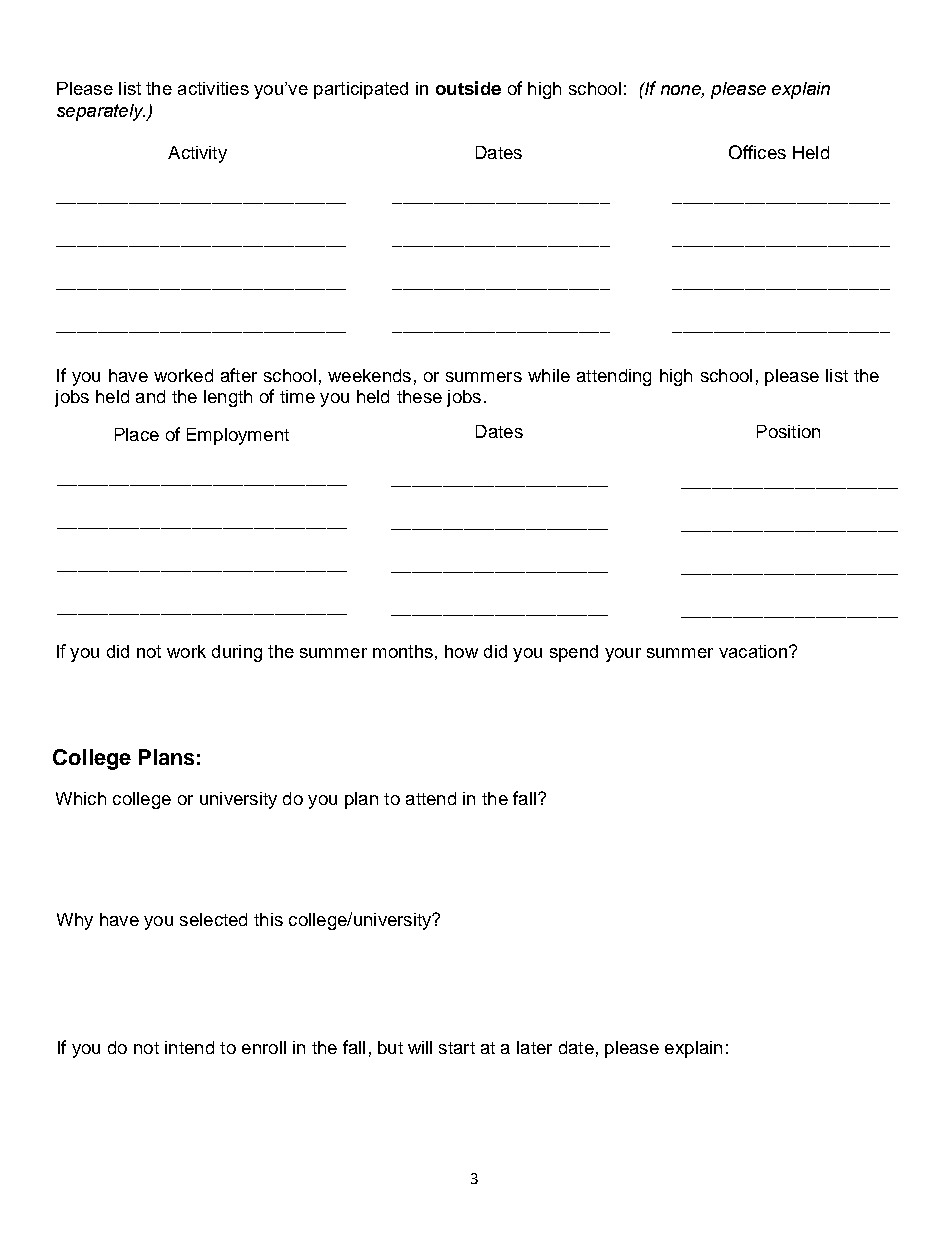  I want to click on outside, so click(468, 88).
